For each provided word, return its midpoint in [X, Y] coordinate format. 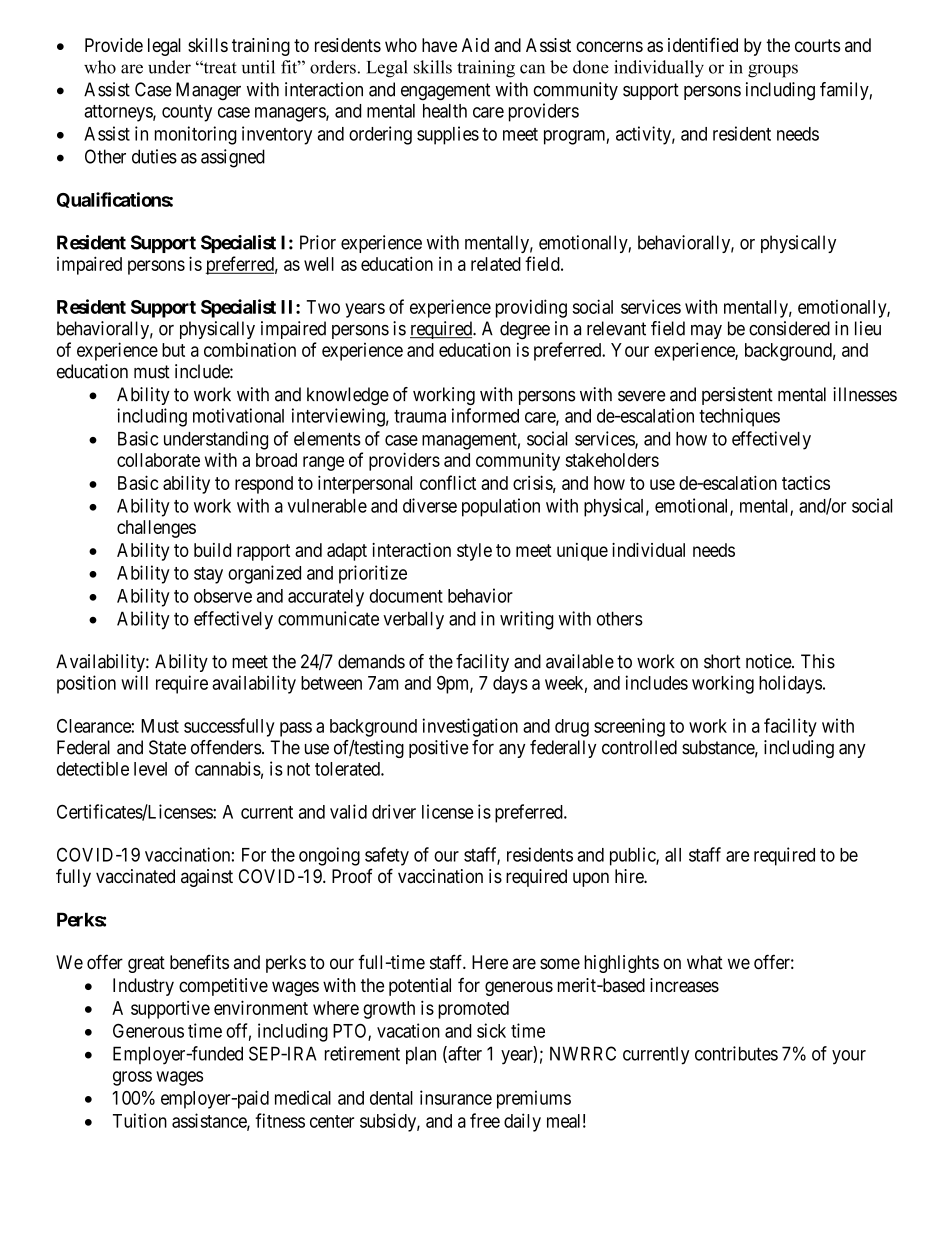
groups [773, 71]
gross [132, 1078]
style [474, 552]
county [187, 113]
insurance [456, 1097]
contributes [736, 1053]
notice [769, 661]
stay [208, 575]
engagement [445, 92]
